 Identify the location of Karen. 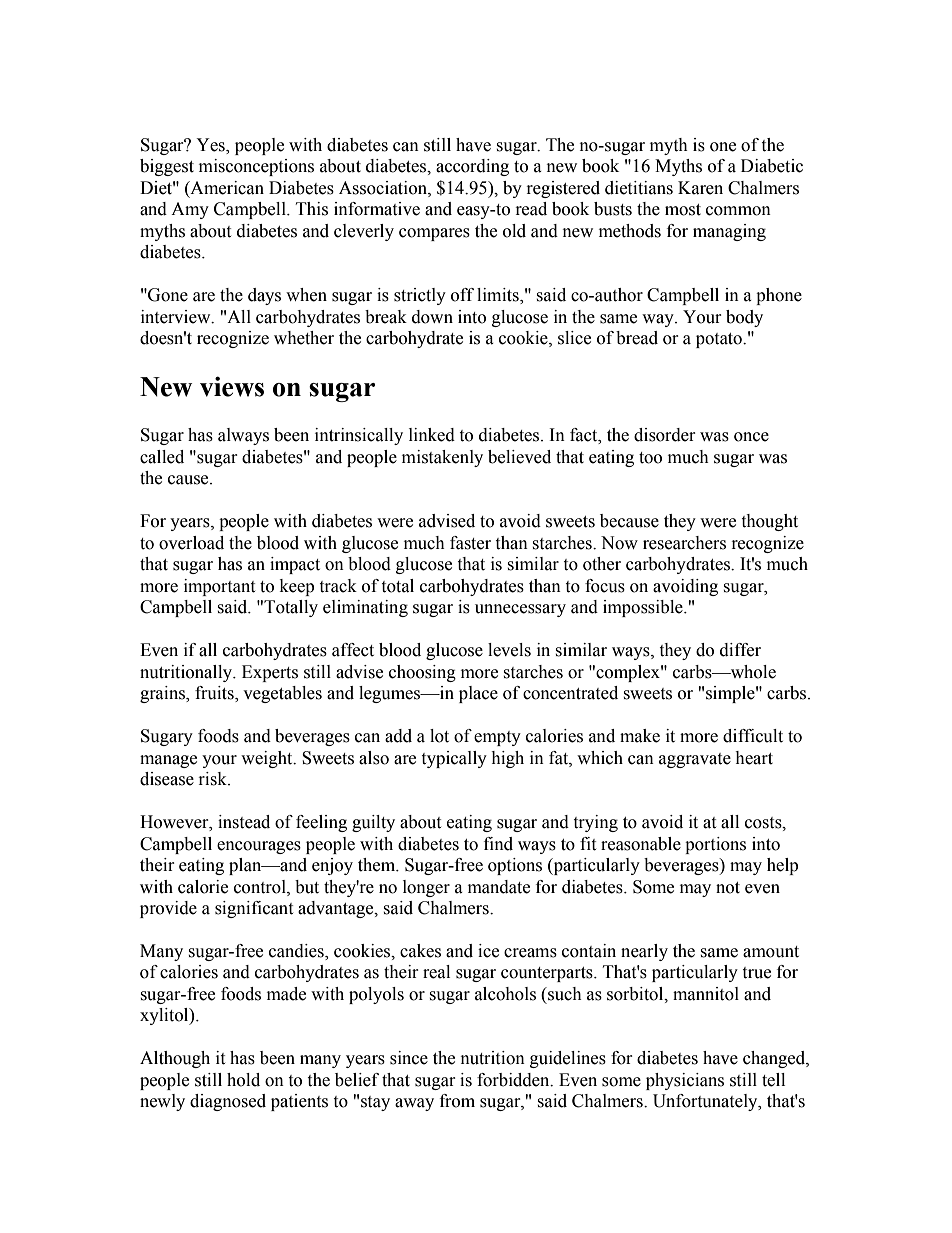
(700, 188).
